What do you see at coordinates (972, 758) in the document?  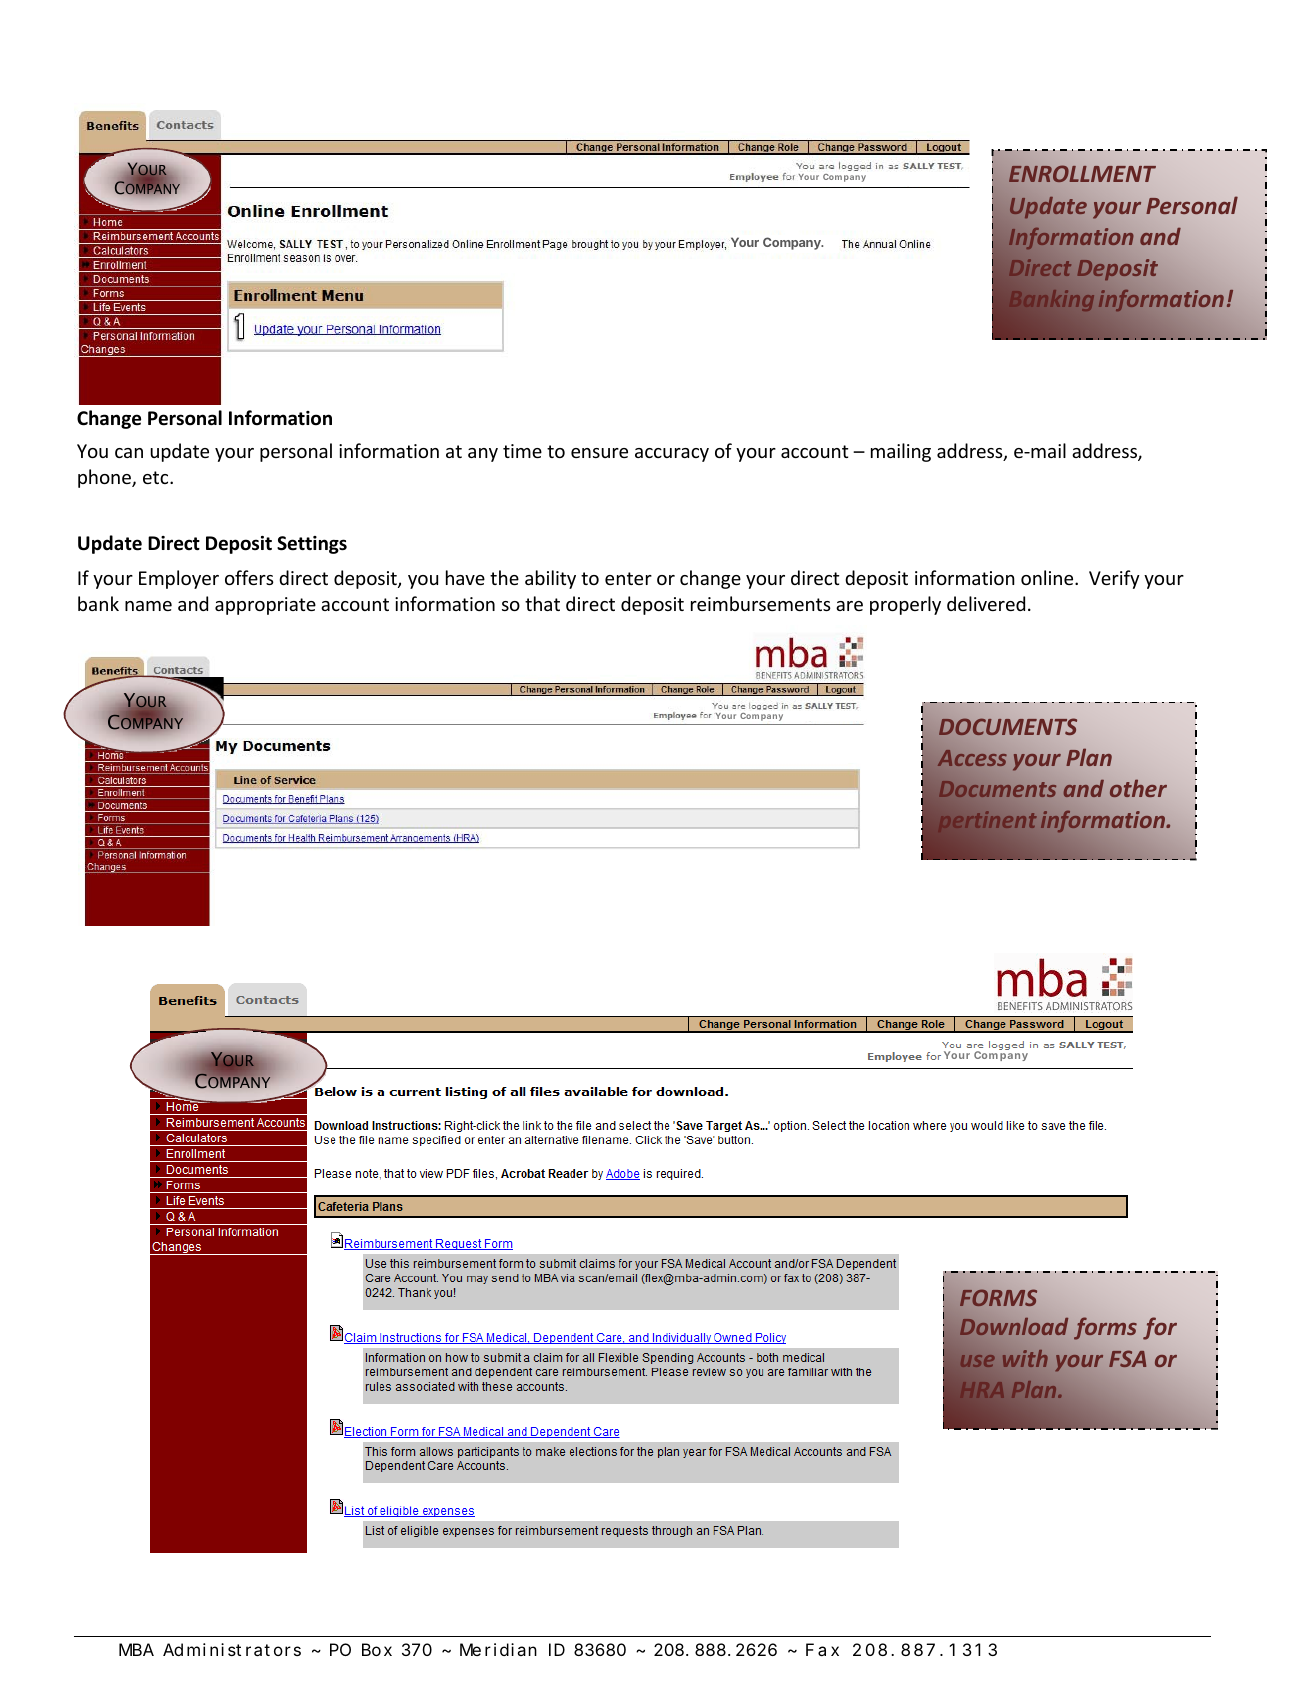 I see `Access` at bounding box center [972, 758].
